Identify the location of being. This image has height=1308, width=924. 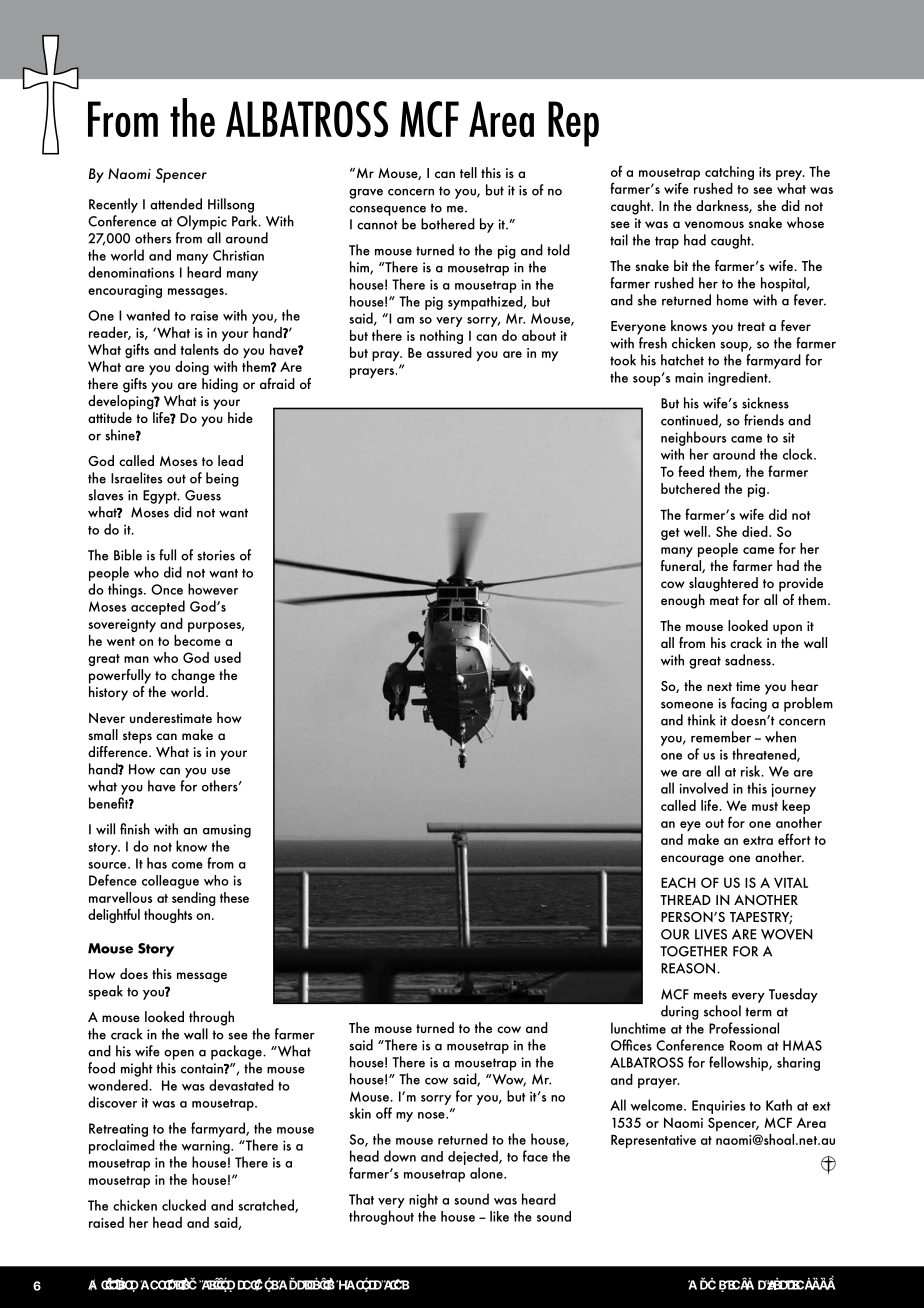
(222, 479).
